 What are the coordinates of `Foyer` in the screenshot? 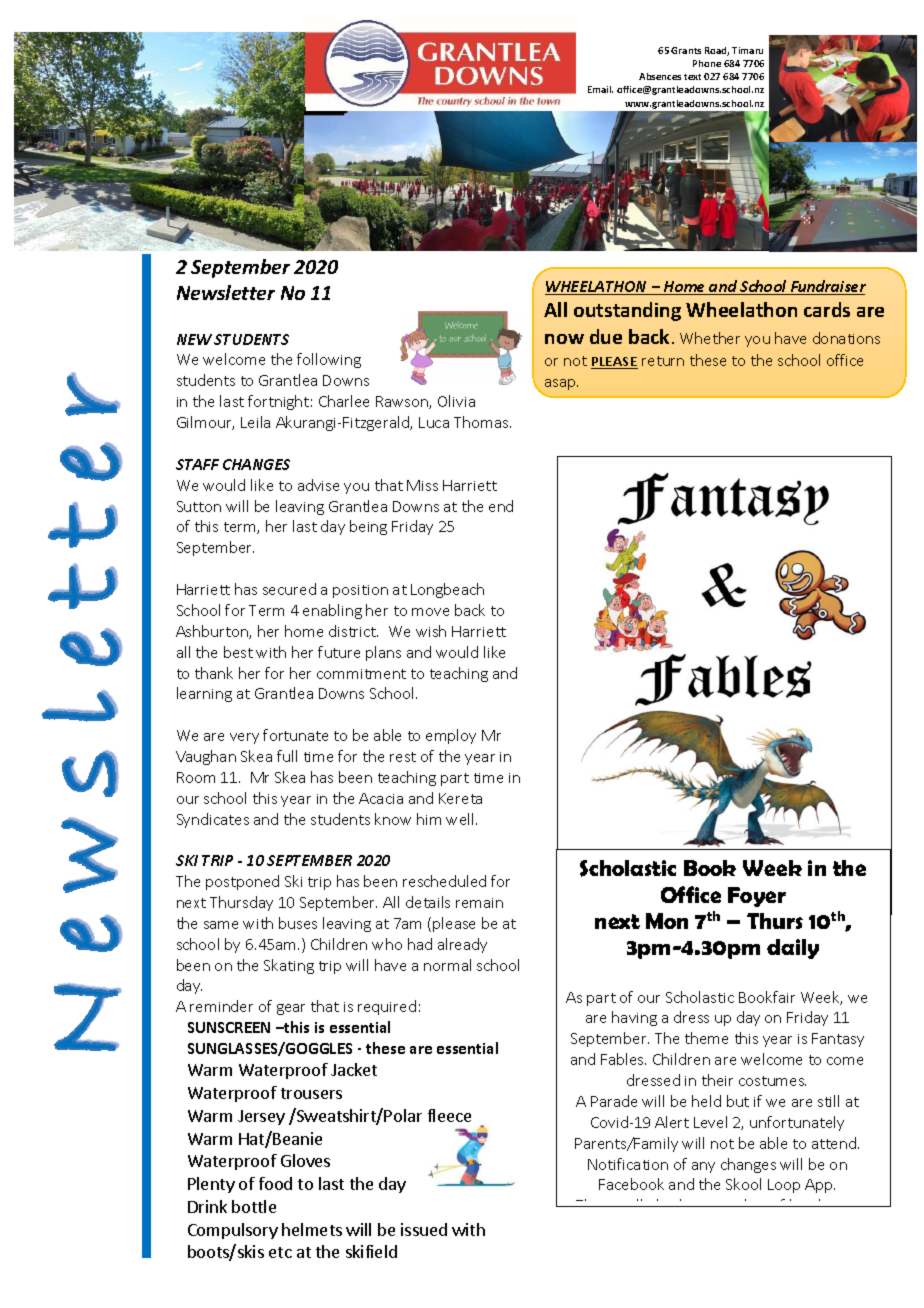 It's located at (757, 897).
